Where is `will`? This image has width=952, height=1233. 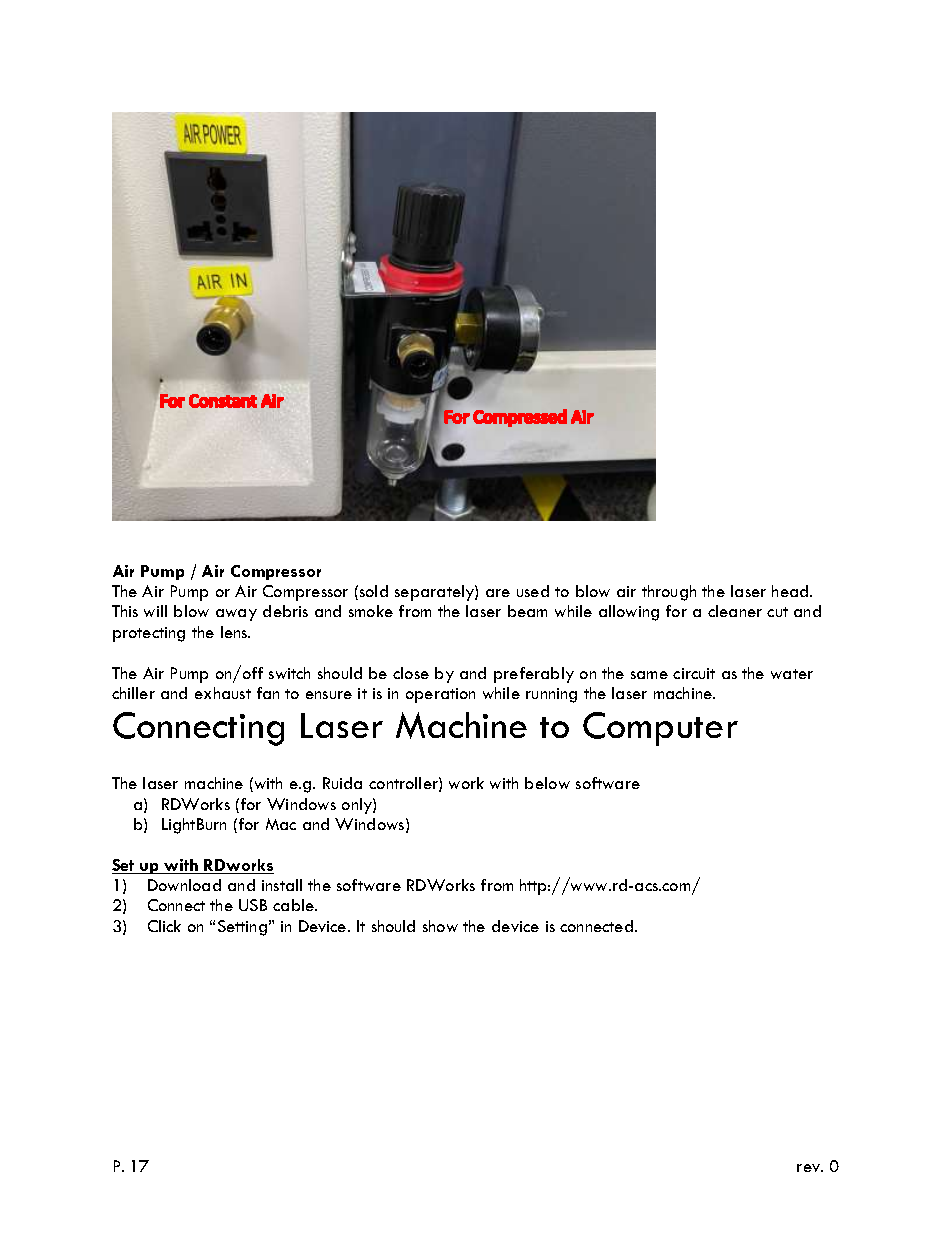 will is located at coordinates (155, 611).
